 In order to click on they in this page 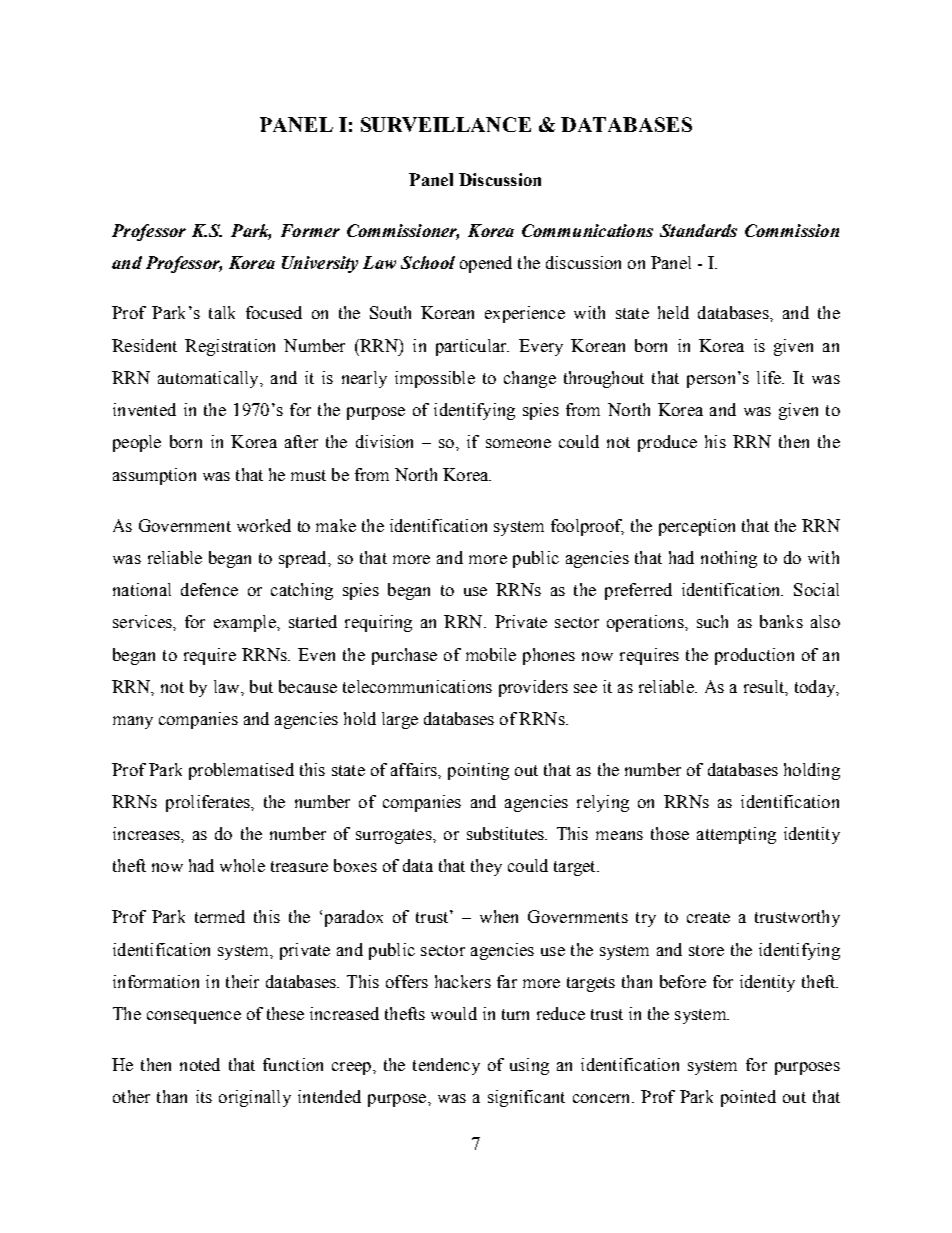, I will do `click(486, 867)`.
